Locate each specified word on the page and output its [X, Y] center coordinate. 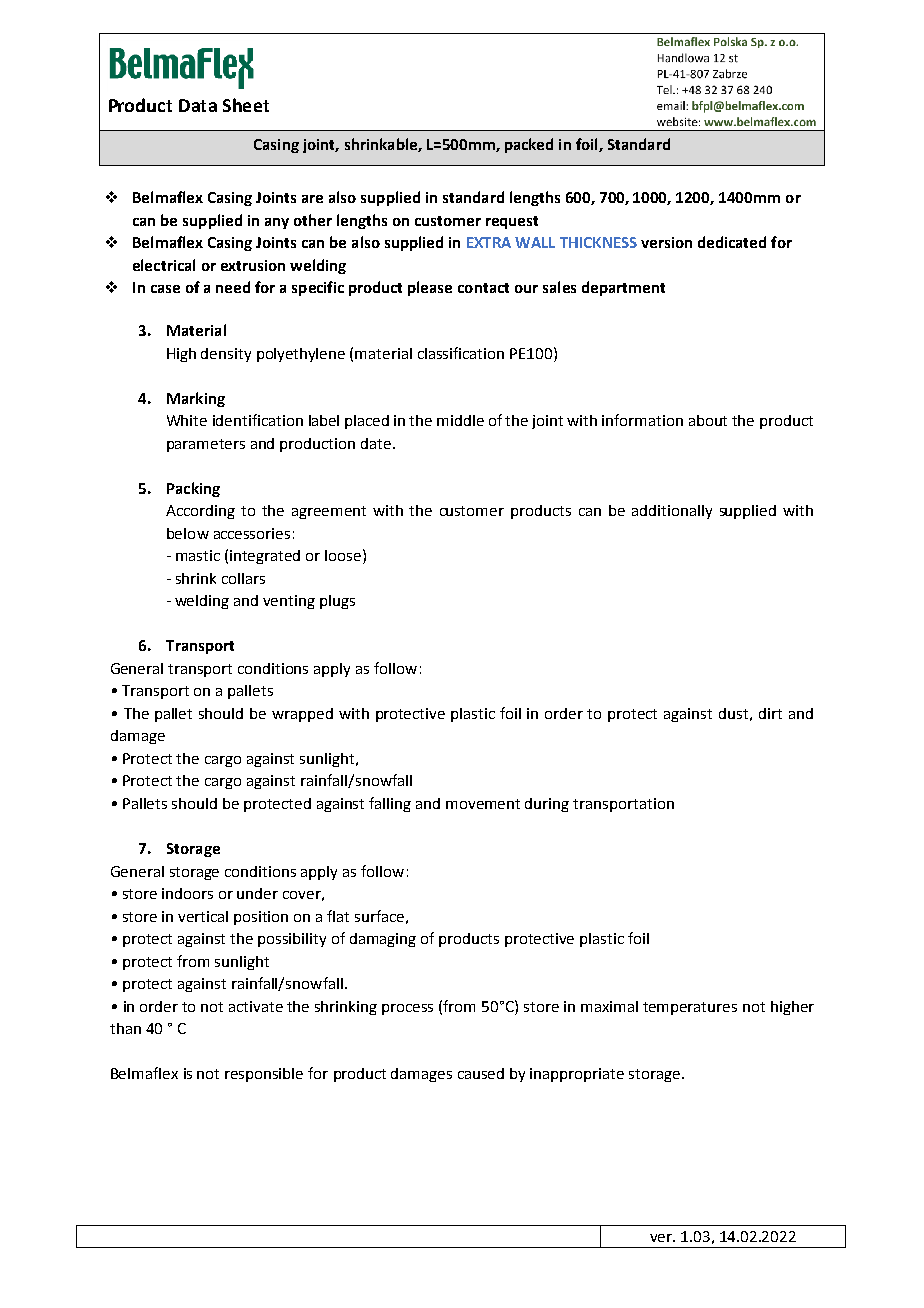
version [666, 242]
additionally [672, 512]
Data [198, 105]
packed [529, 145]
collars [243, 578]
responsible [264, 1075]
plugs [337, 602]
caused [481, 1073]
